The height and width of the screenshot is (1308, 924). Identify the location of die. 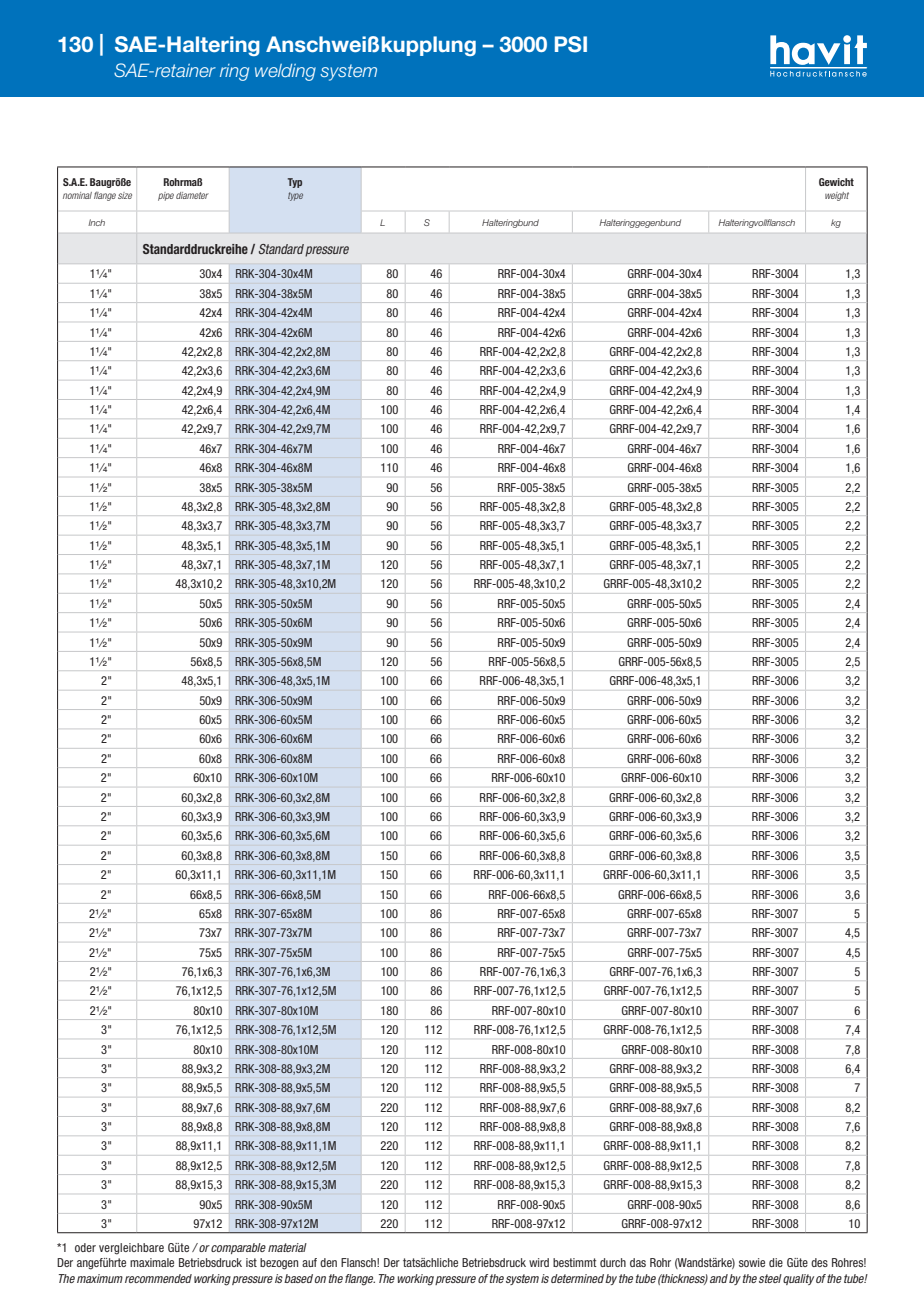
(776, 1262).
